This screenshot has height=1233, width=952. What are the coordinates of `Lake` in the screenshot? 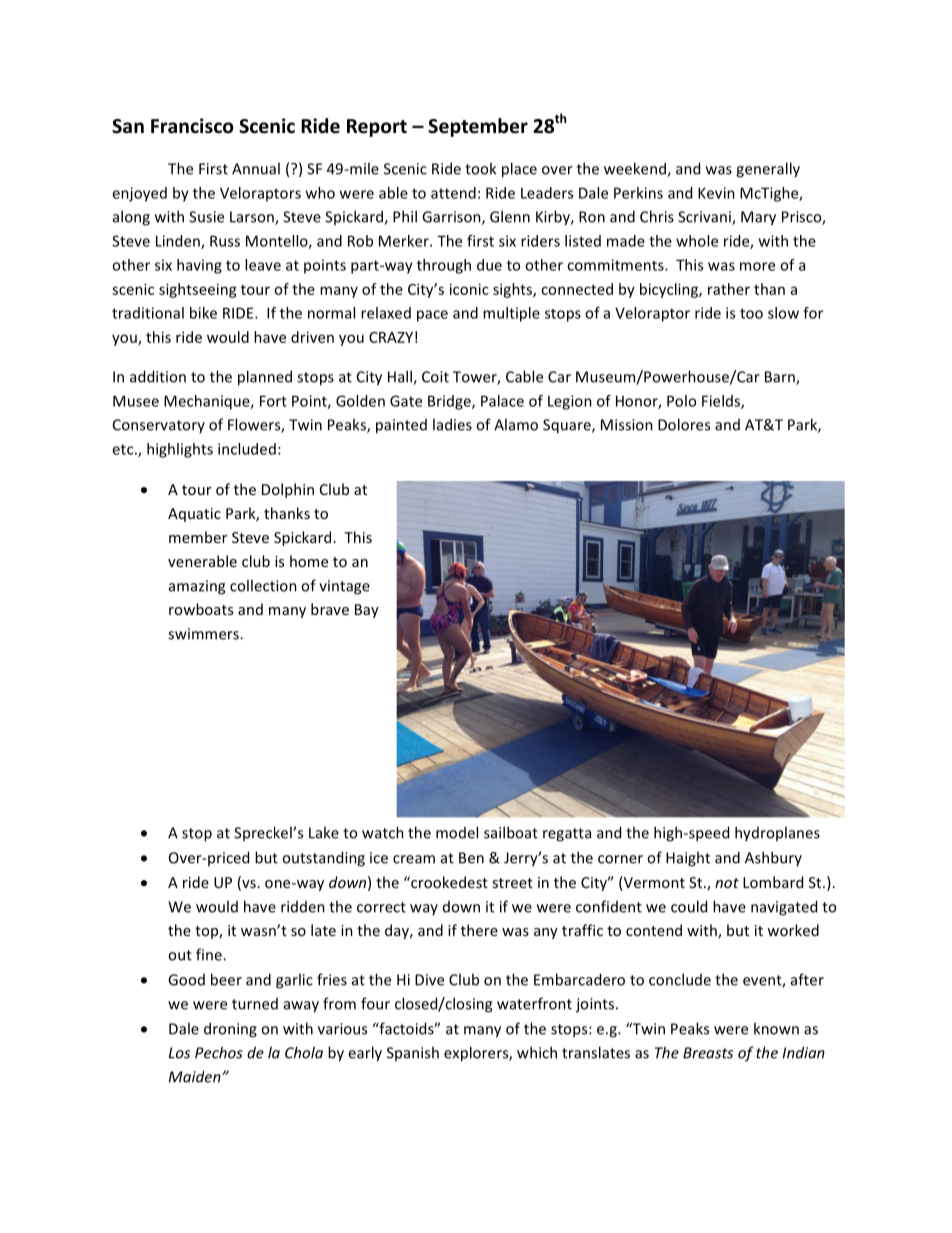 It's located at (324, 832).
